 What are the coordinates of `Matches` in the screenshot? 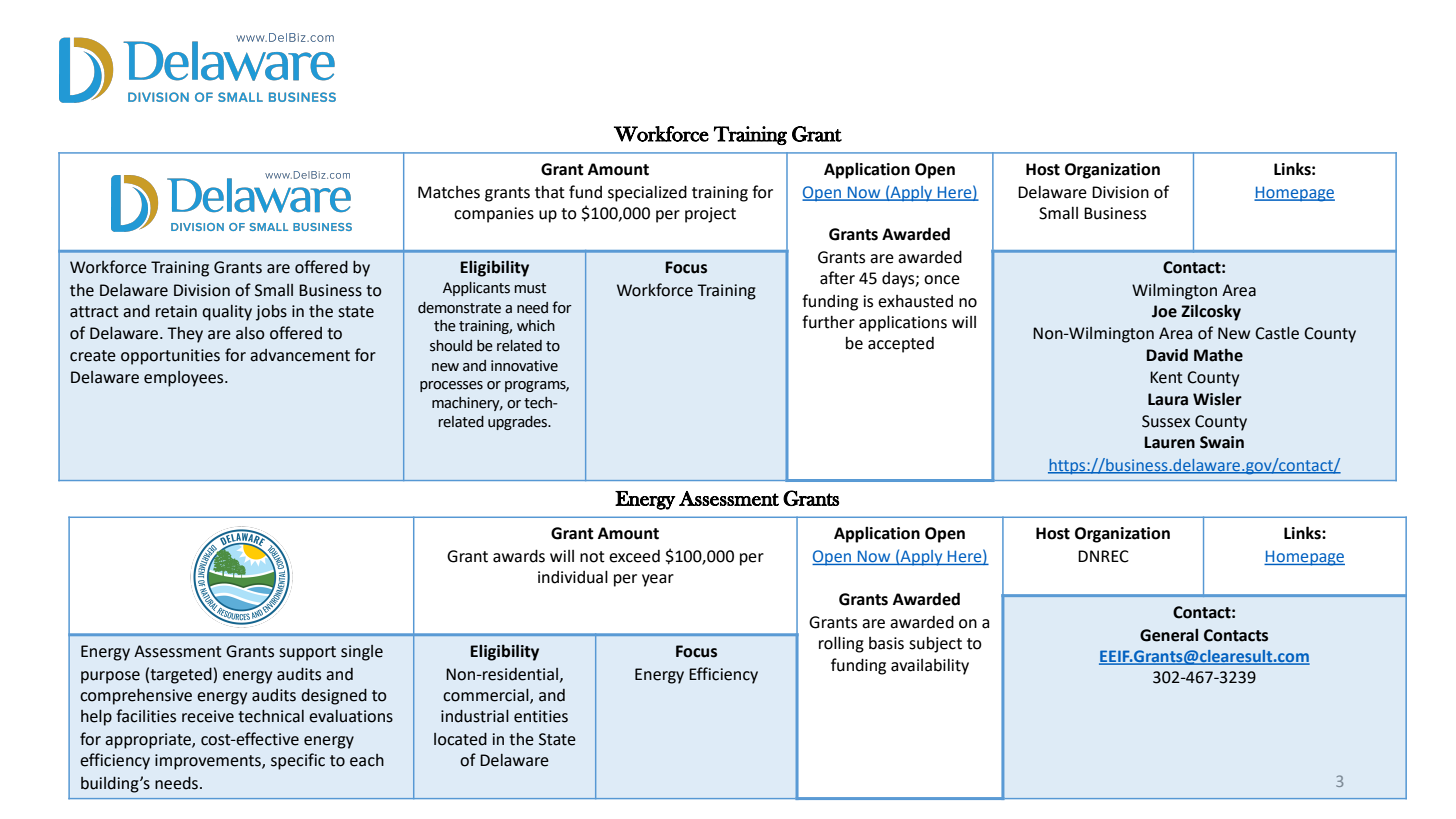 It's located at (449, 192).
